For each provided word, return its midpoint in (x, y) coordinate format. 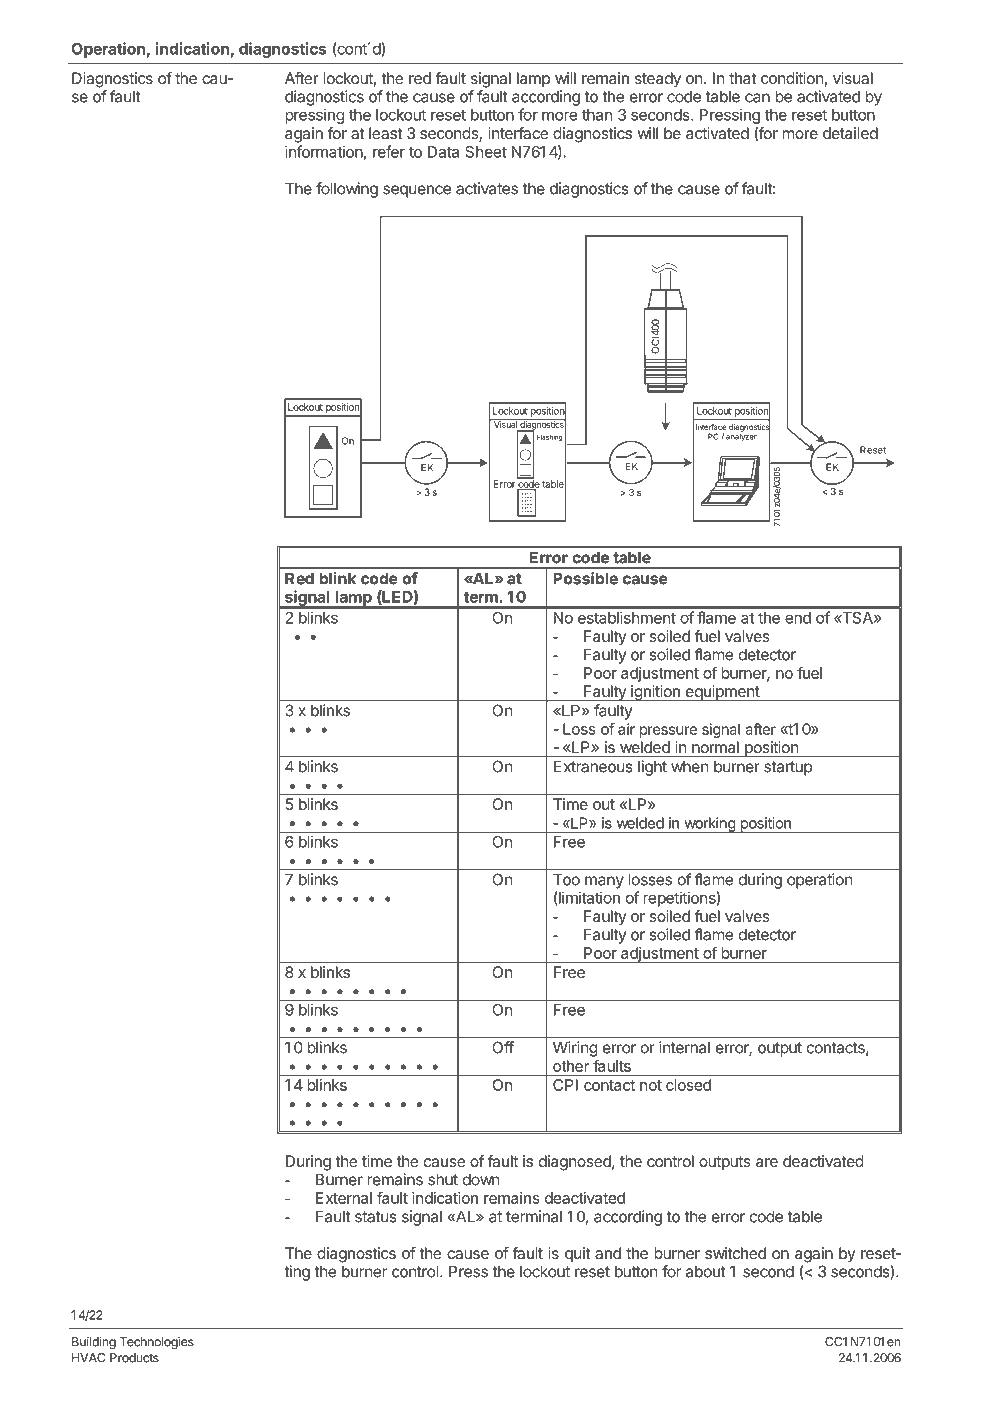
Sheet (486, 152)
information (324, 151)
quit (578, 1254)
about (706, 1271)
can (757, 98)
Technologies (157, 1343)
